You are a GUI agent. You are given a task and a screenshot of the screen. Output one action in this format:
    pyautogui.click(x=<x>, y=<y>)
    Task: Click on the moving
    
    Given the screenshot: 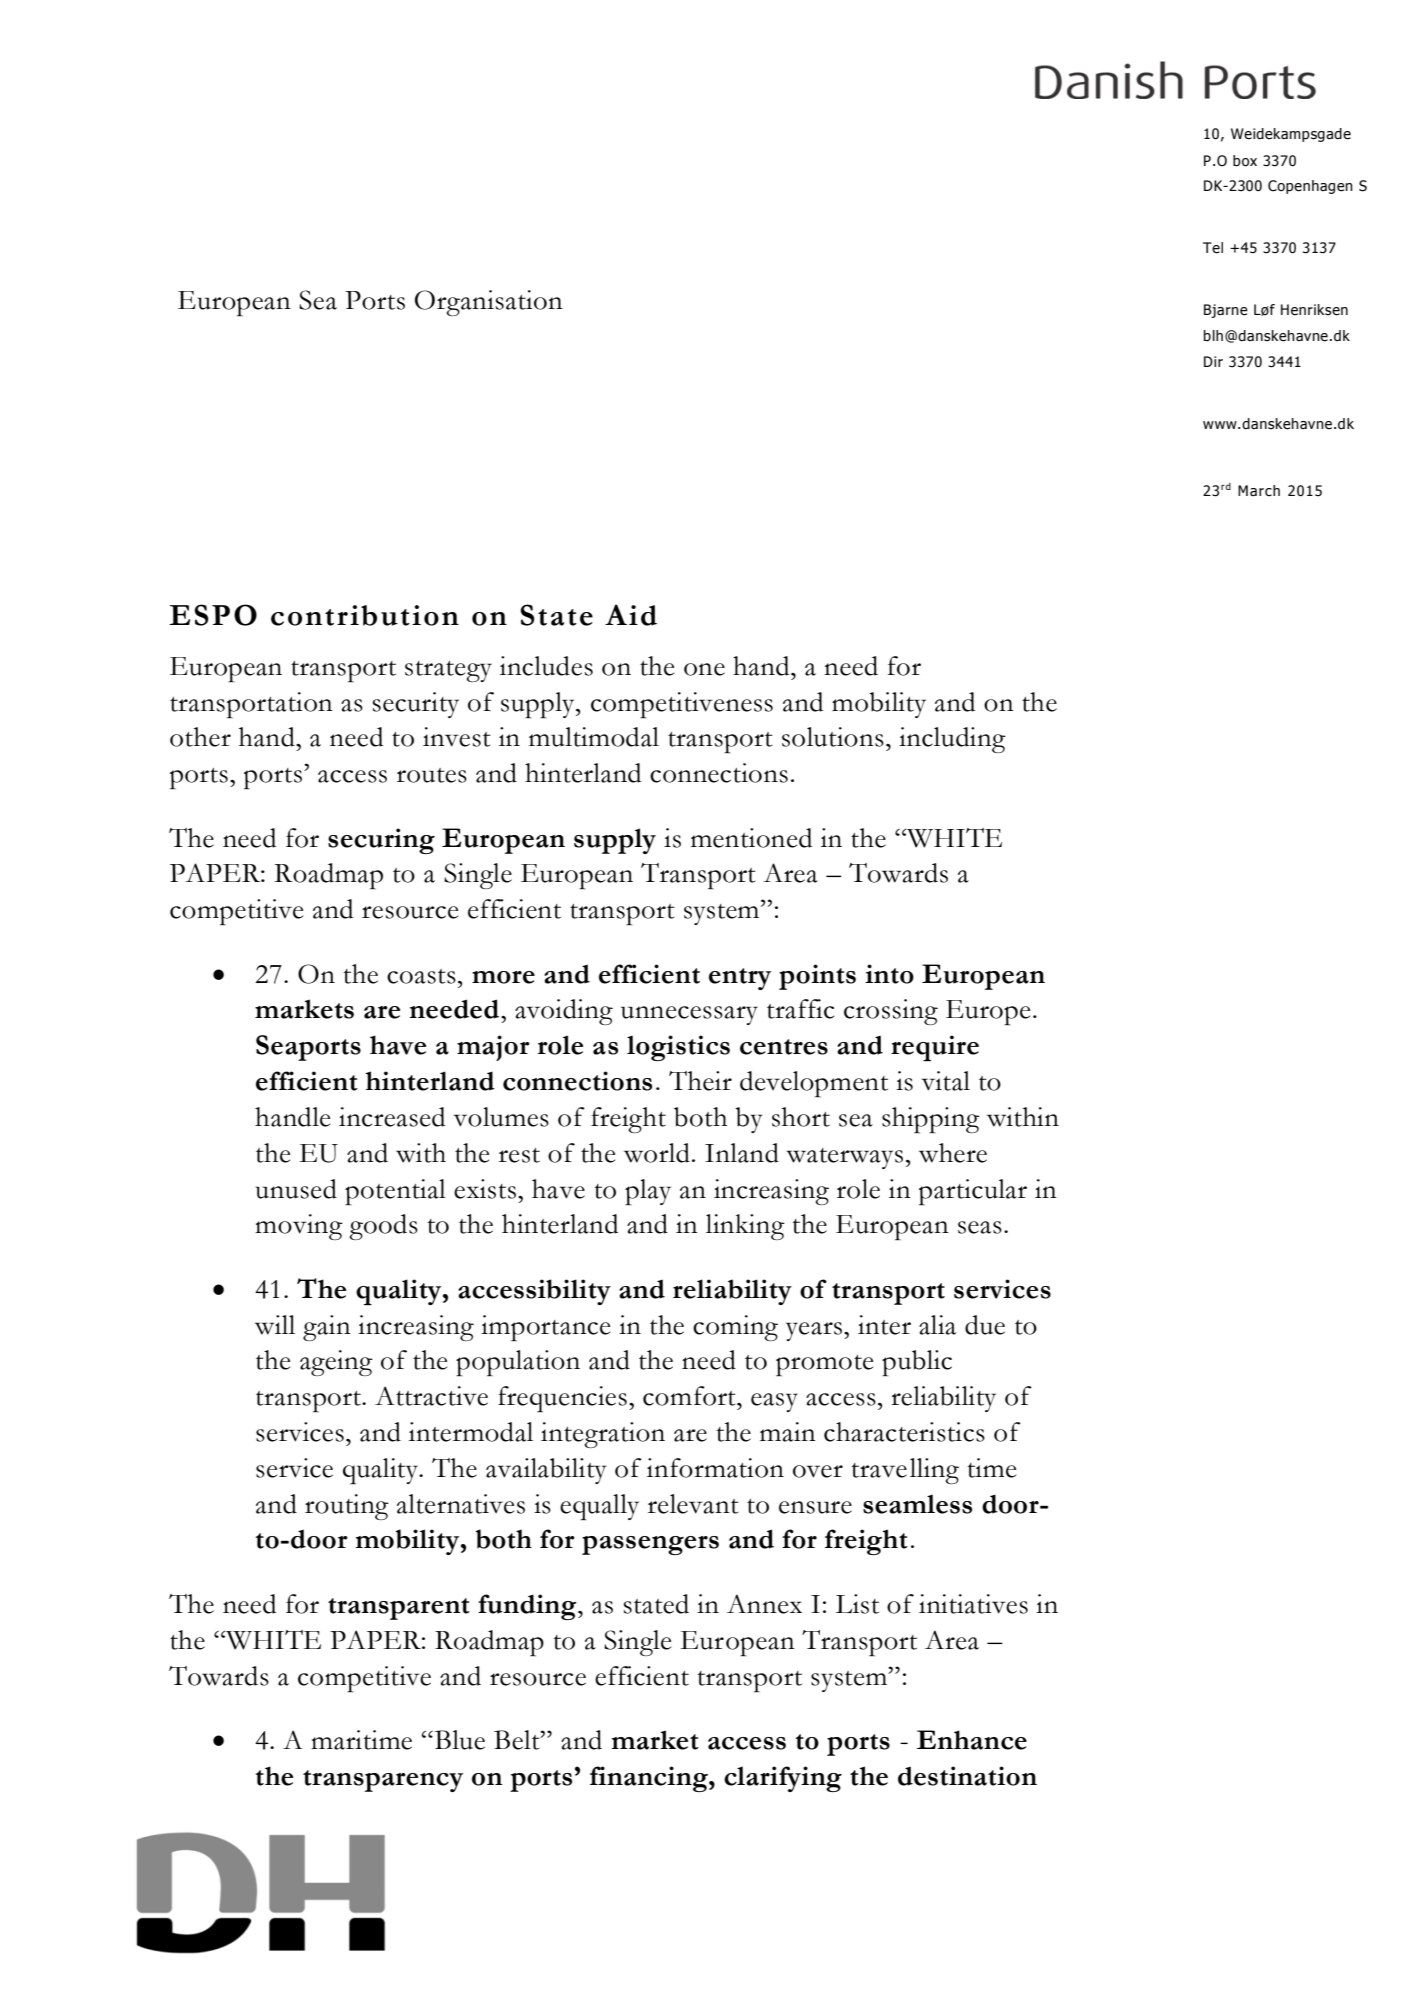 What is the action you would take?
    pyautogui.click(x=299, y=1227)
